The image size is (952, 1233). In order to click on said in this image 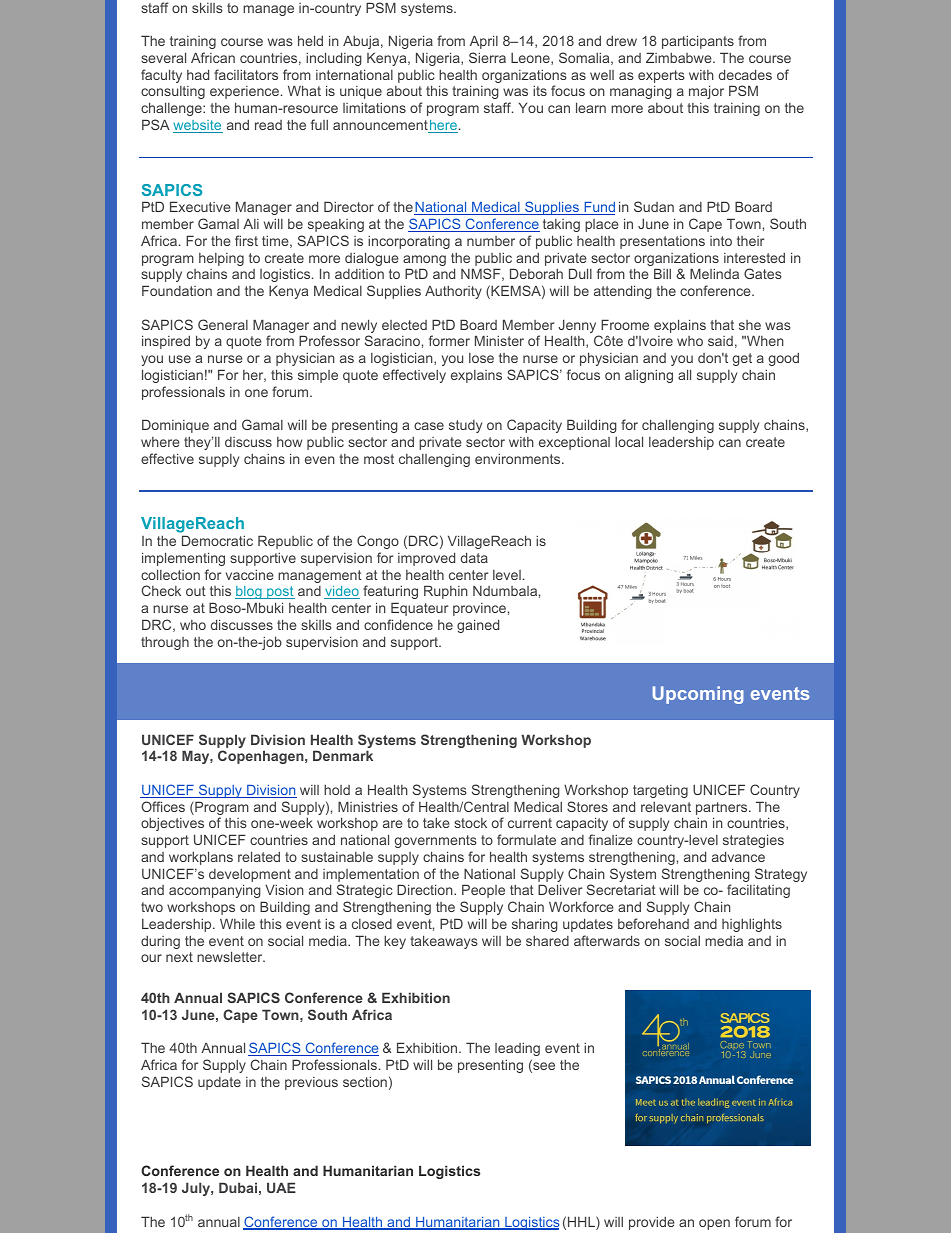, I will do `click(720, 341)`.
